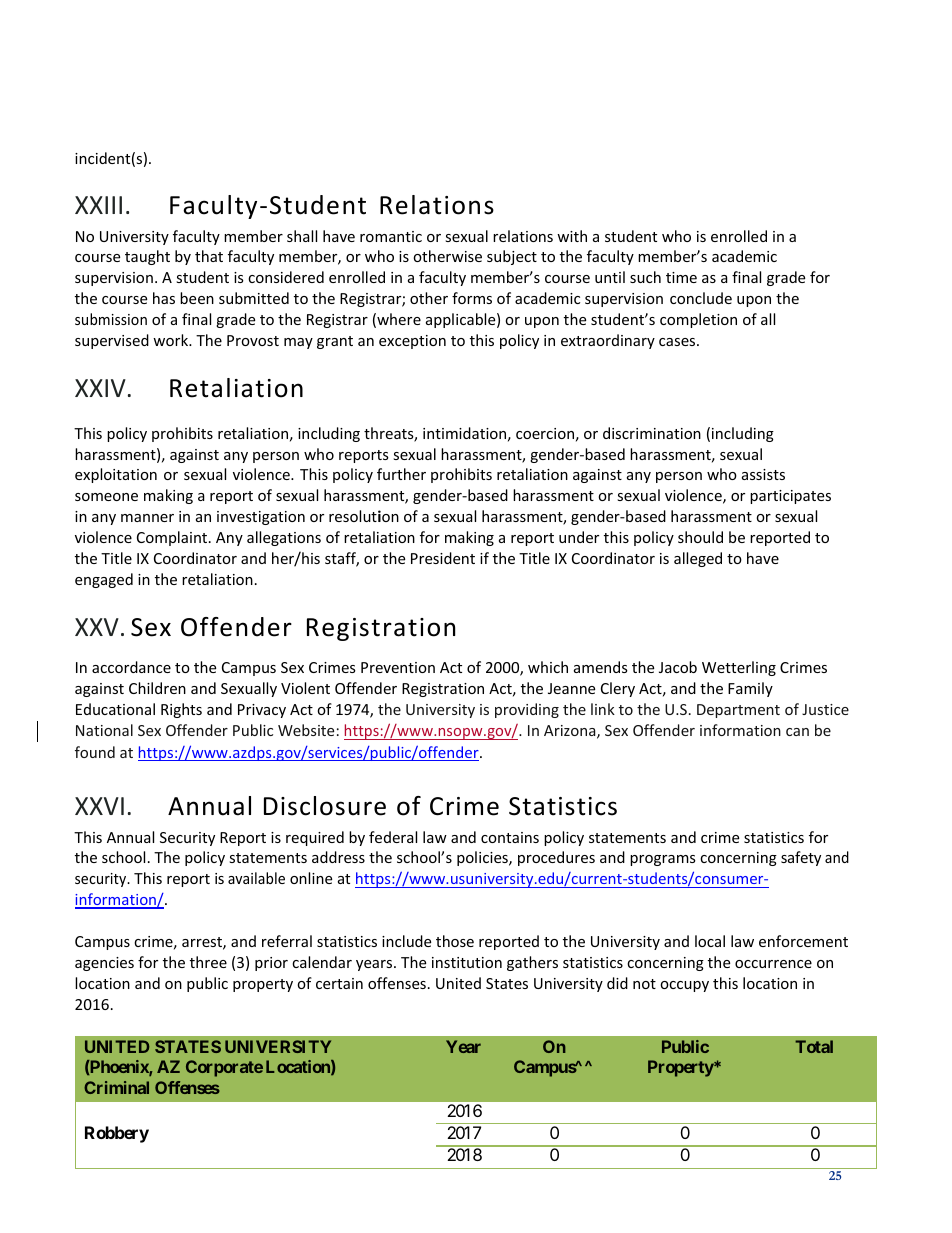 This screenshot has height=1233, width=952. What do you see at coordinates (209, 256) in the screenshot?
I see `that` at bounding box center [209, 256].
